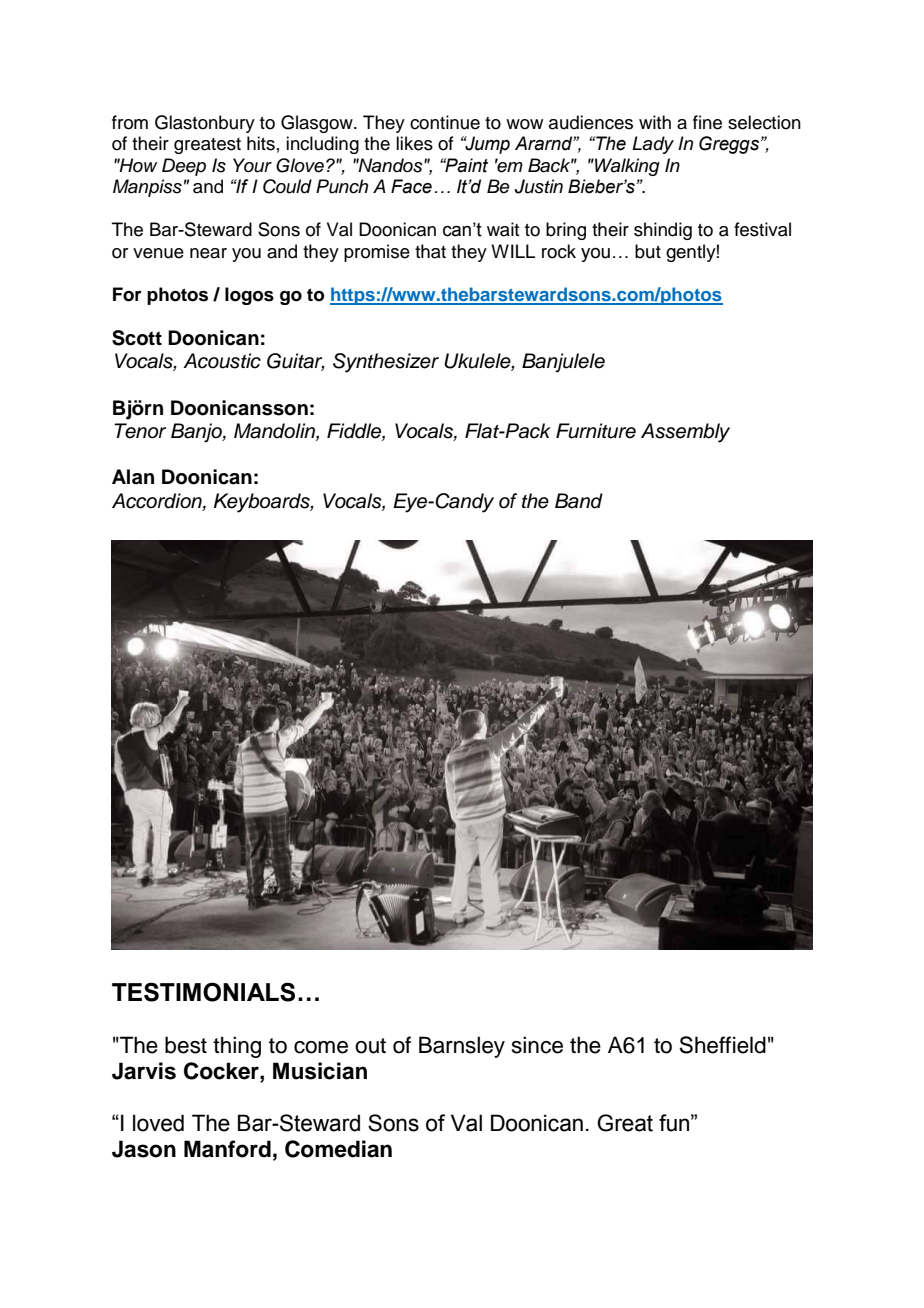  What do you see at coordinates (685, 433) in the document?
I see `Assembly` at bounding box center [685, 433].
